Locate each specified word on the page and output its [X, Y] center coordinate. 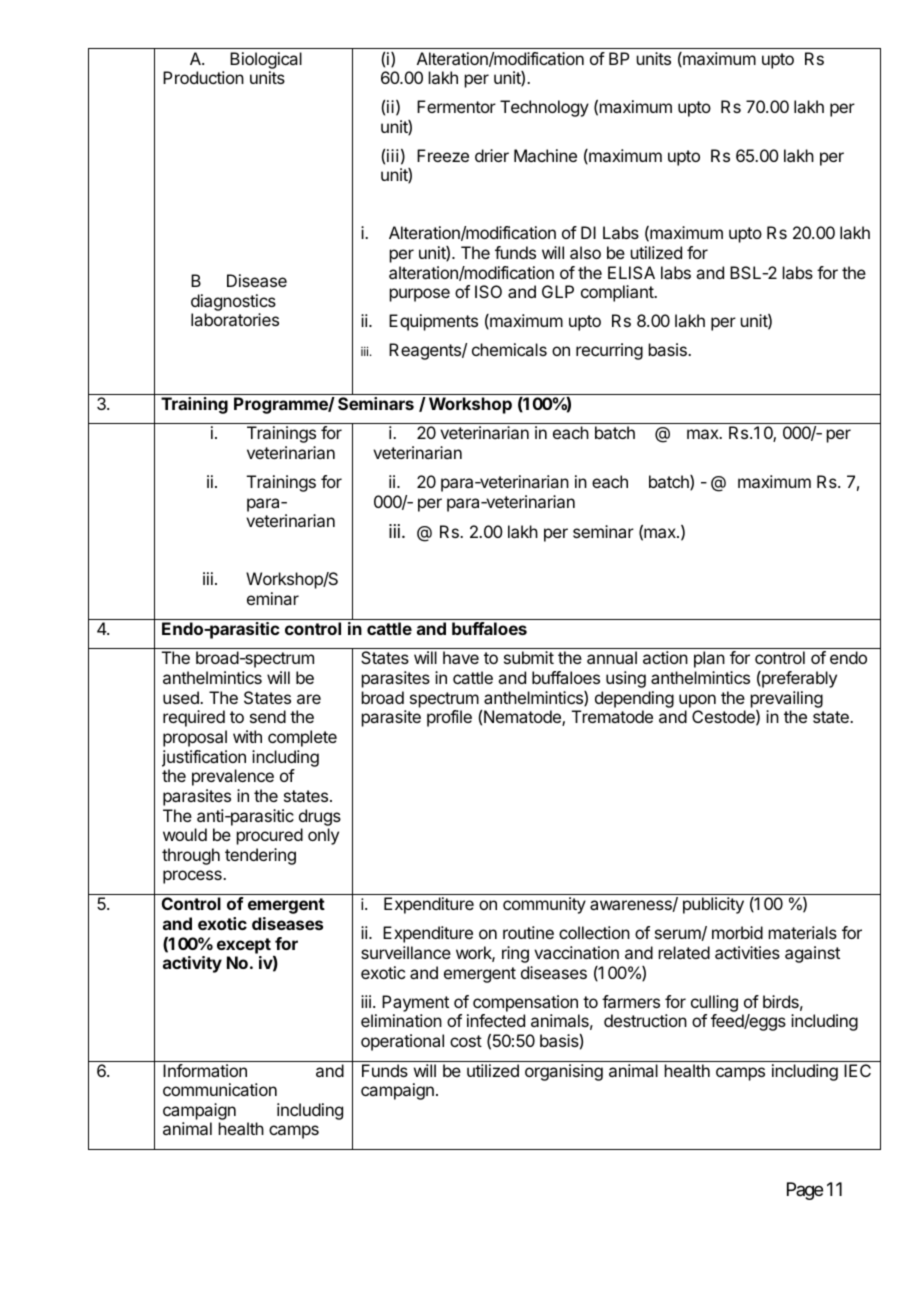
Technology [544, 108]
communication [220, 1089]
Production [203, 77]
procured [270, 836]
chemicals [509, 349]
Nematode [523, 718]
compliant [618, 293]
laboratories [235, 319]
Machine [545, 155]
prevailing [787, 699]
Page [805, 1191]
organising [564, 1072]
